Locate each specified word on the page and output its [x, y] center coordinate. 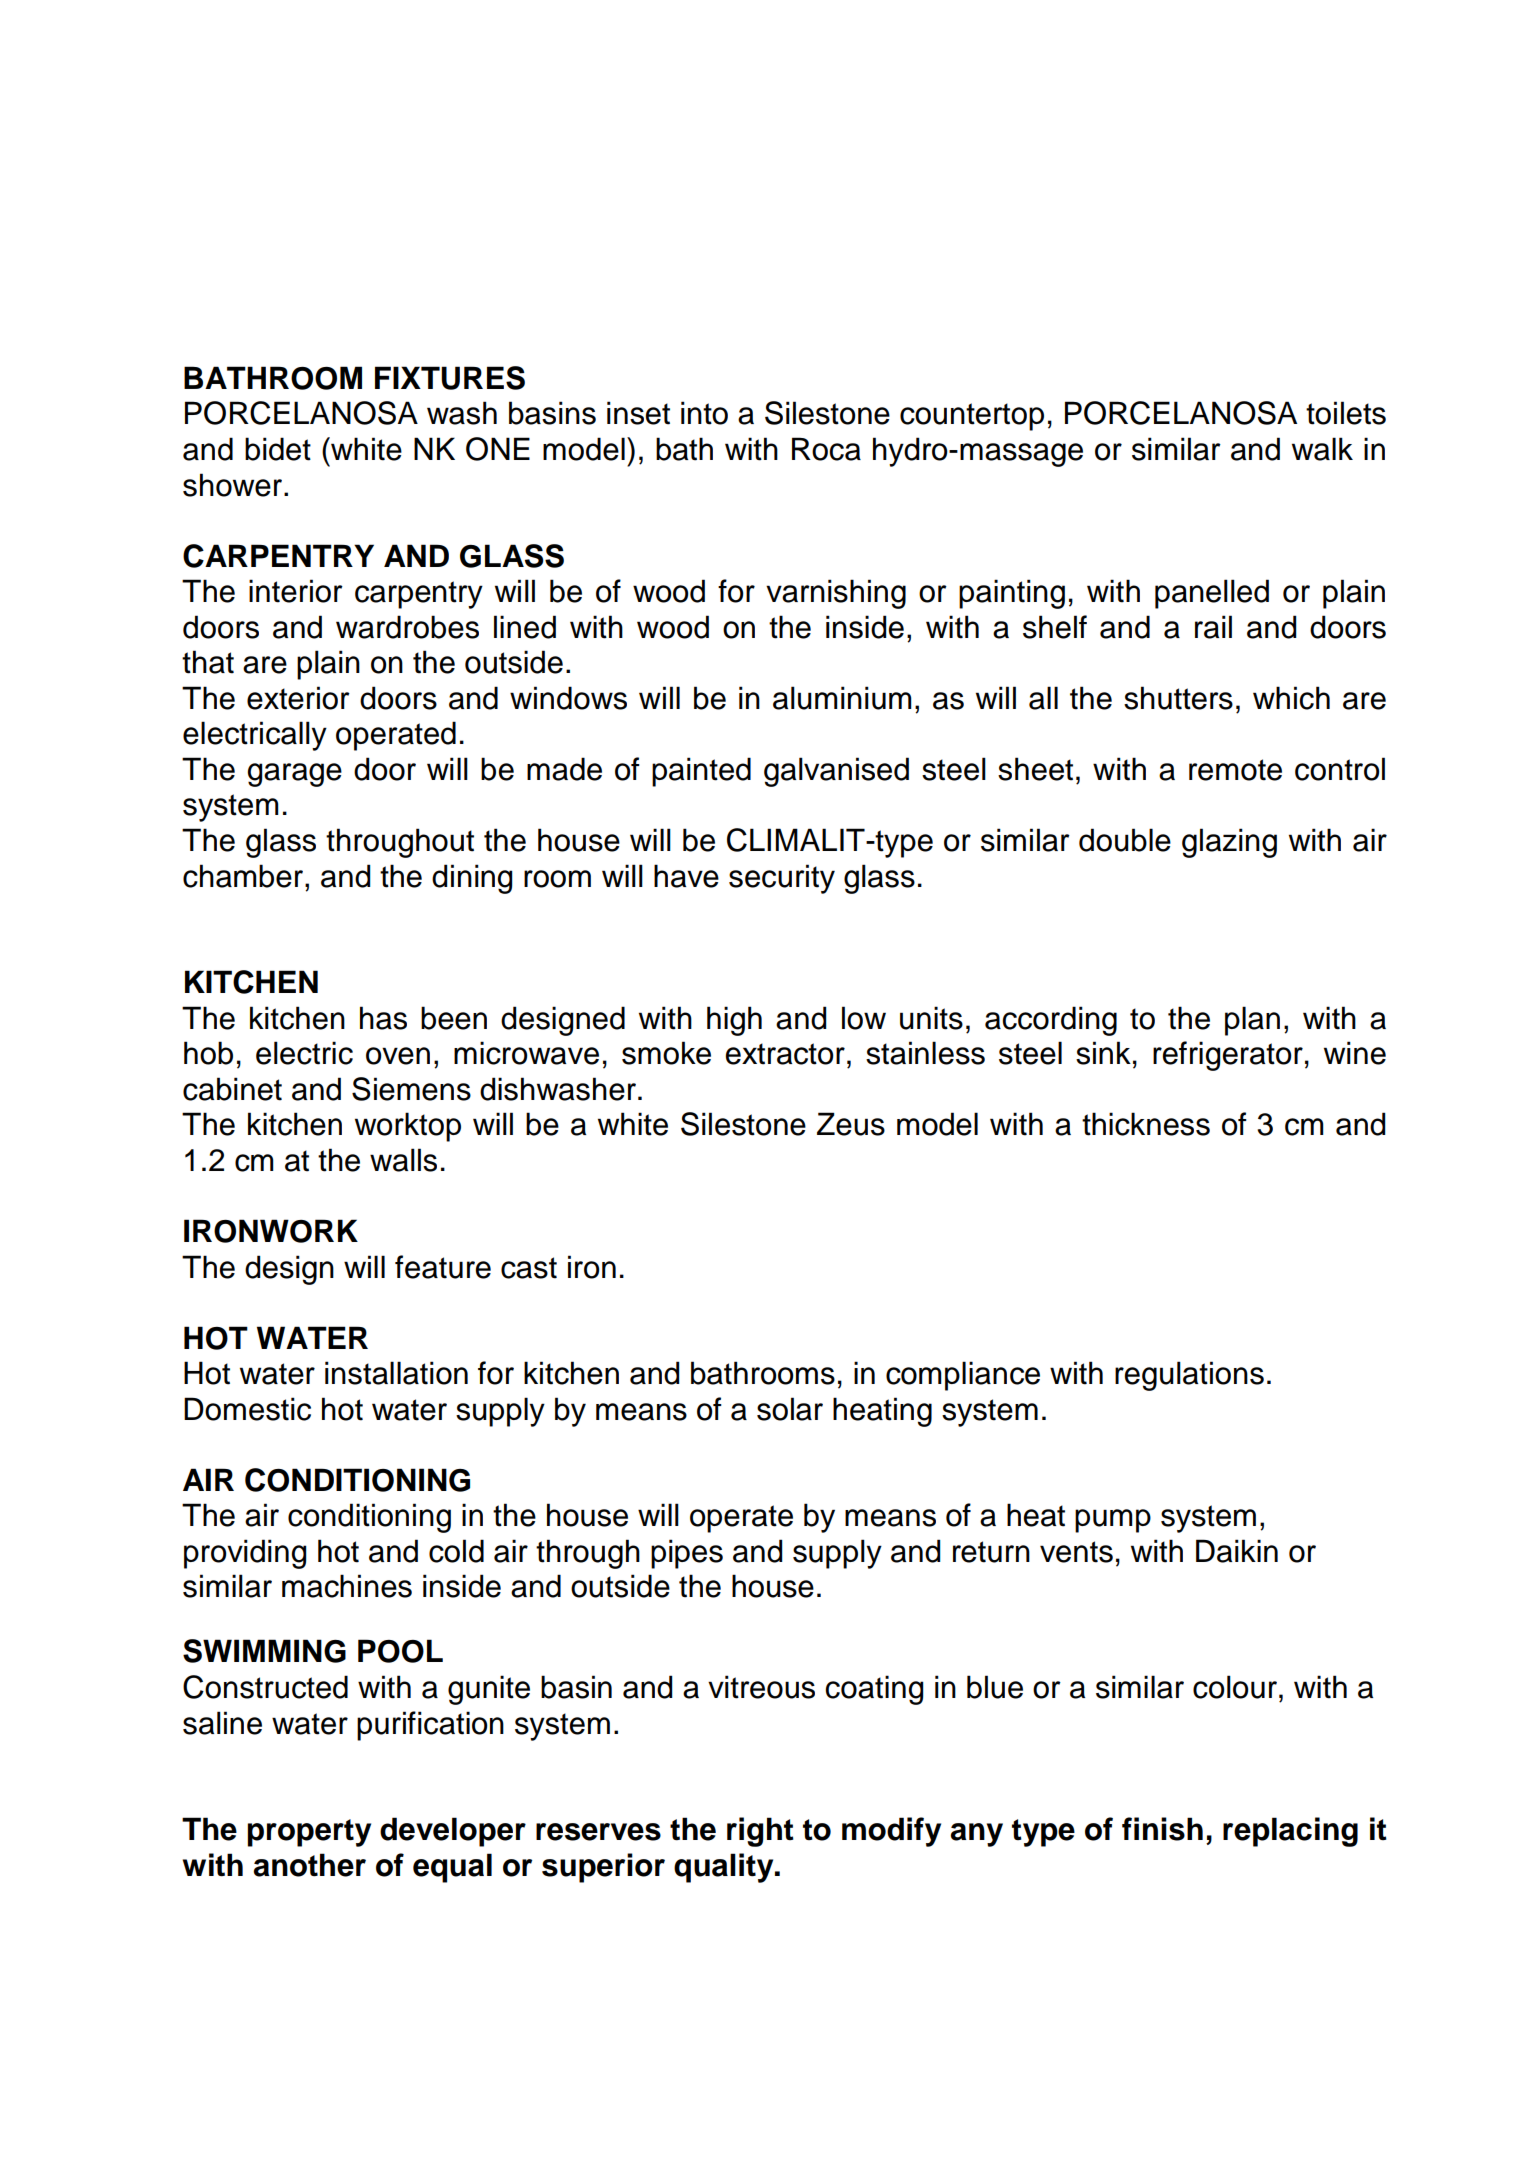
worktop [408, 1127]
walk [1322, 449]
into [704, 413]
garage [294, 775]
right [760, 1832]
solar [790, 1409]
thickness [1146, 1124]
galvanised [836, 772]
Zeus [851, 1124]
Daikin [1237, 1551]
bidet [278, 449]
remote [1235, 770]
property [309, 1833]
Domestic [247, 1409]
